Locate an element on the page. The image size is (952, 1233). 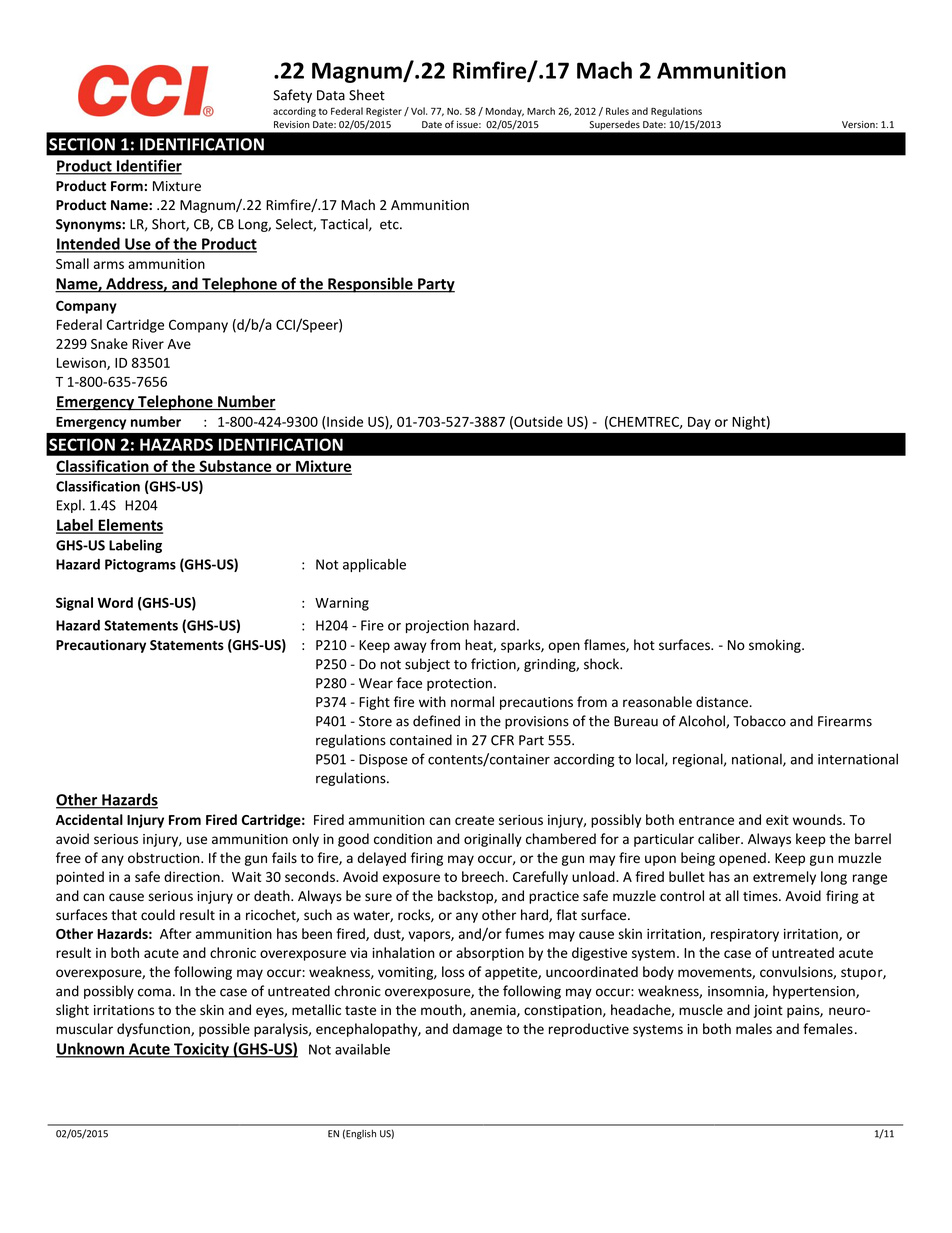
etc is located at coordinates (390, 225).
